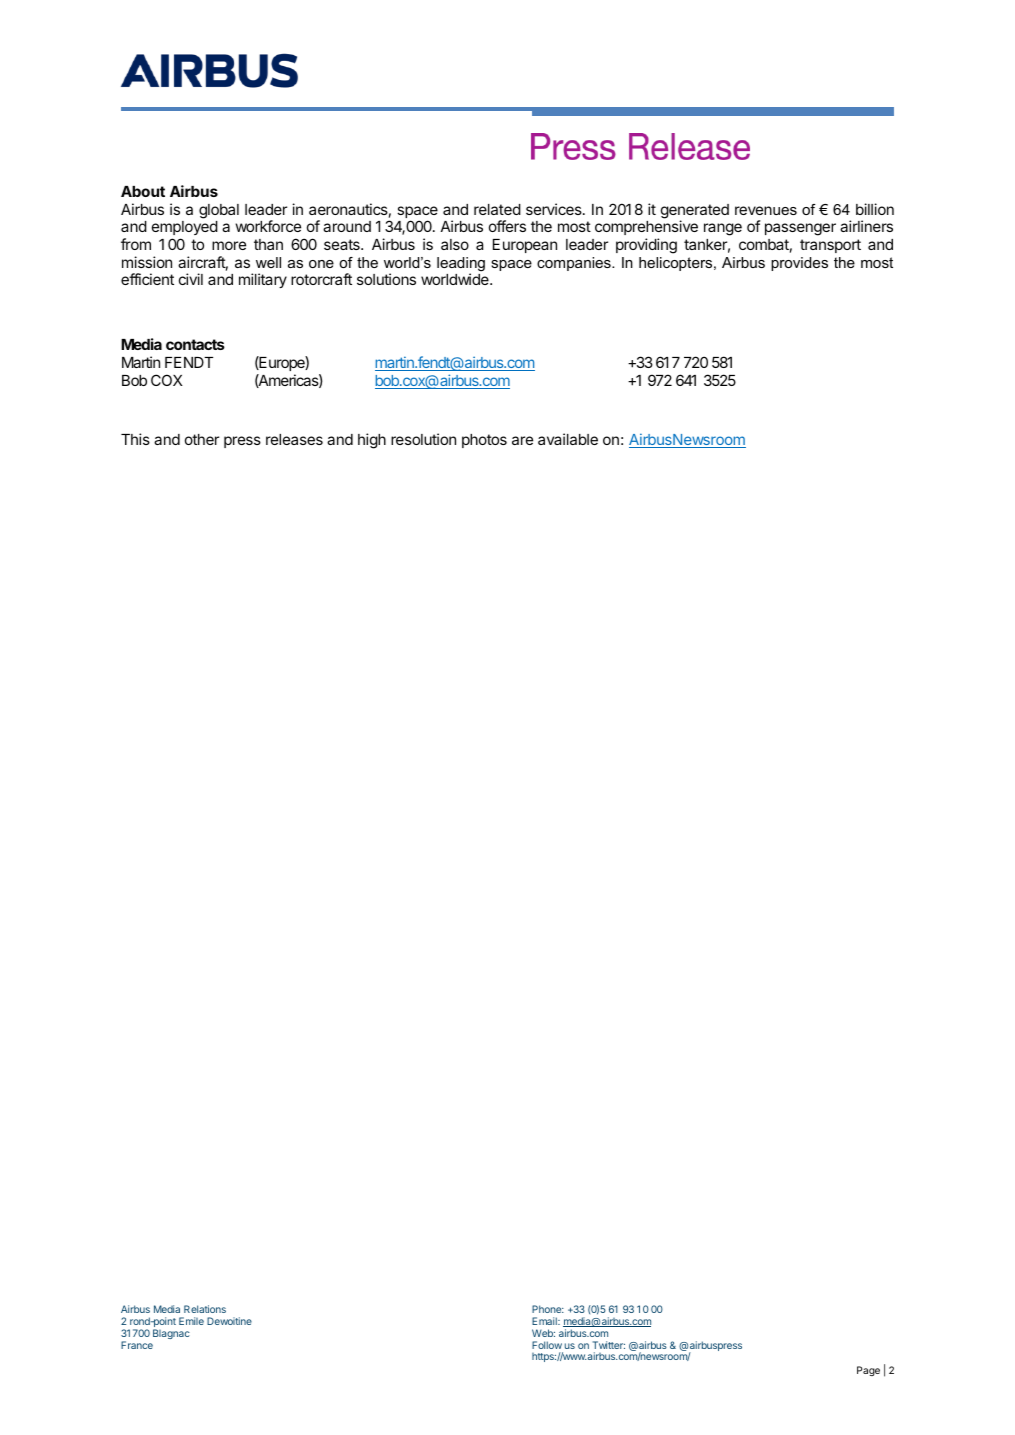  Describe the element at coordinates (568, 439) in the image. I see `available` at that location.
